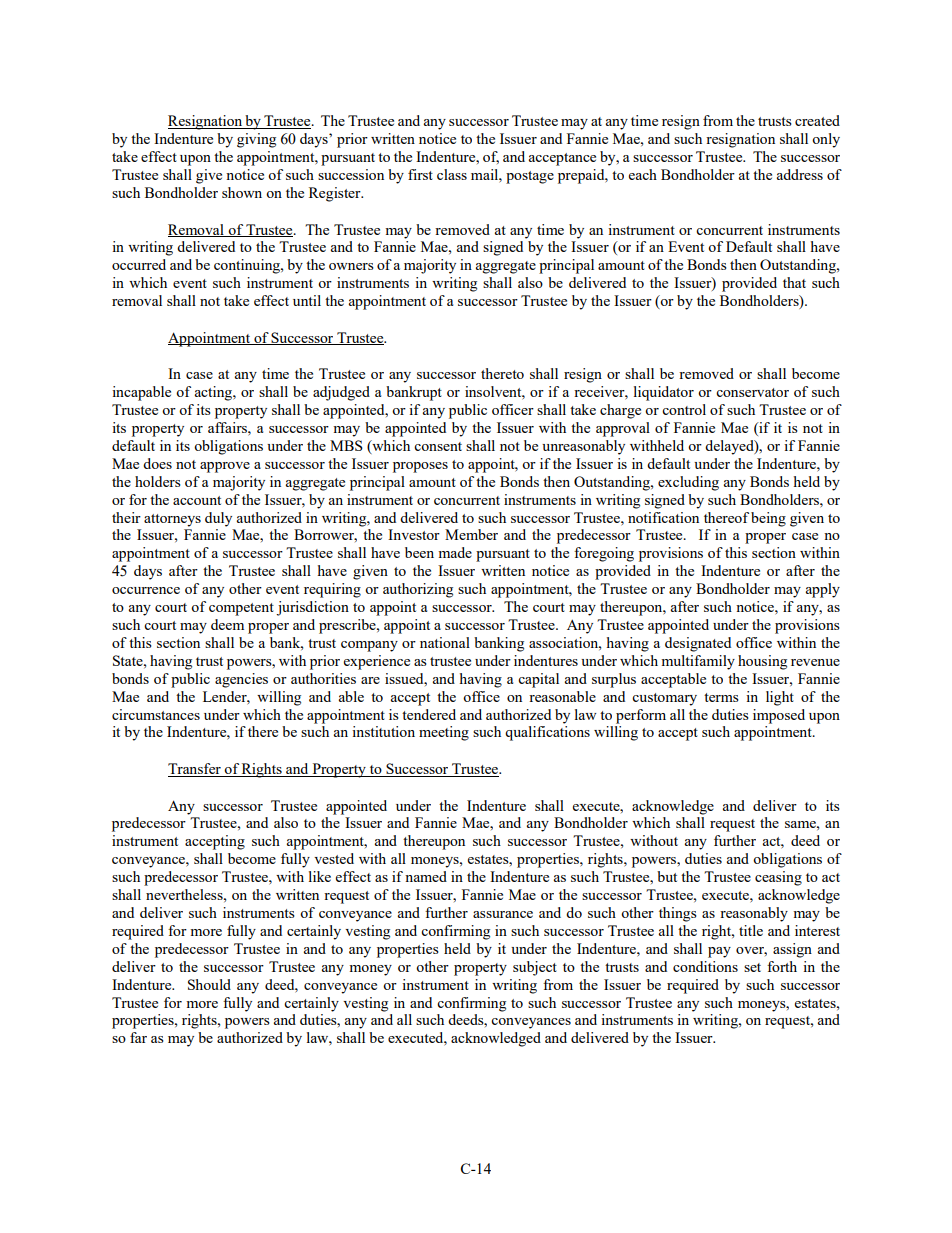 This image has width=952, height=1233. I want to click on meeting, so click(444, 733).
